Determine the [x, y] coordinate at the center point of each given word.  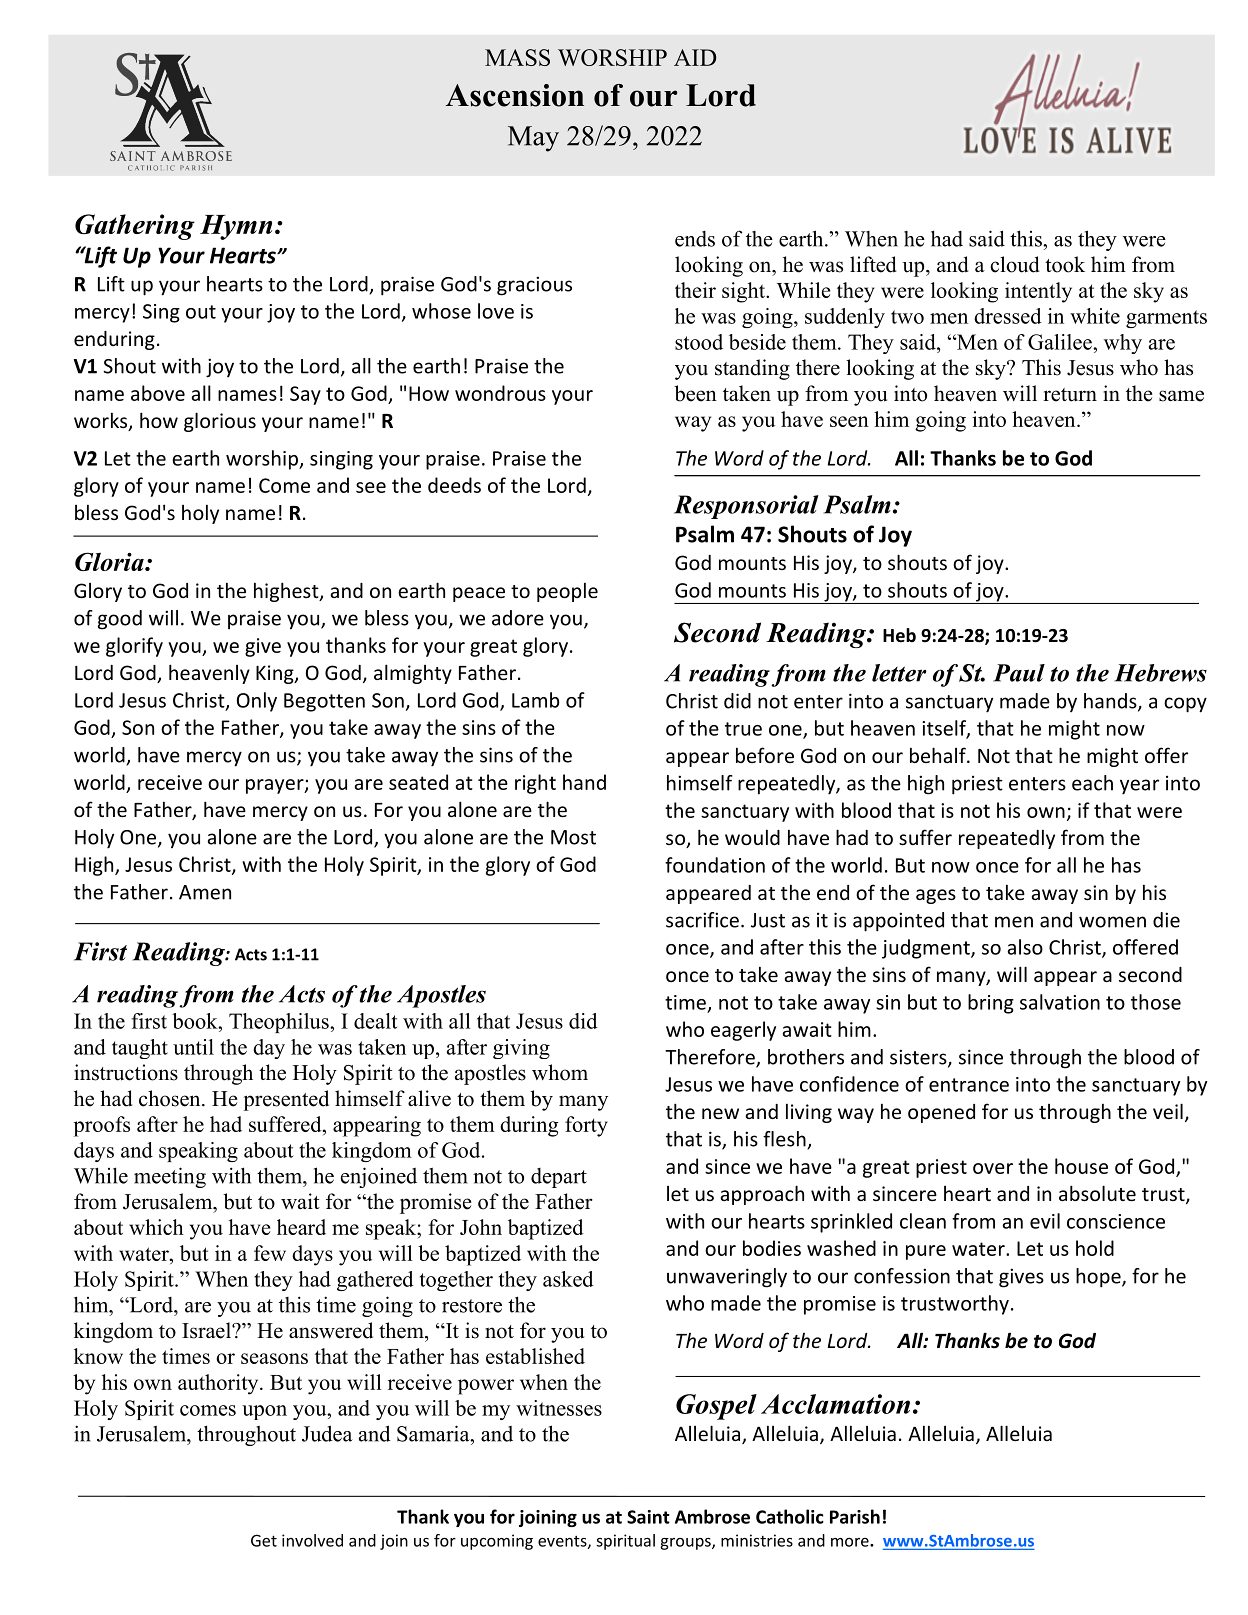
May [533, 139]
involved [312, 1540]
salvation [1060, 1002]
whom [560, 1072]
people [567, 592]
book [196, 1021]
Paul [1019, 673]
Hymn [236, 227]
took [1065, 264]
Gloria [110, 561]
